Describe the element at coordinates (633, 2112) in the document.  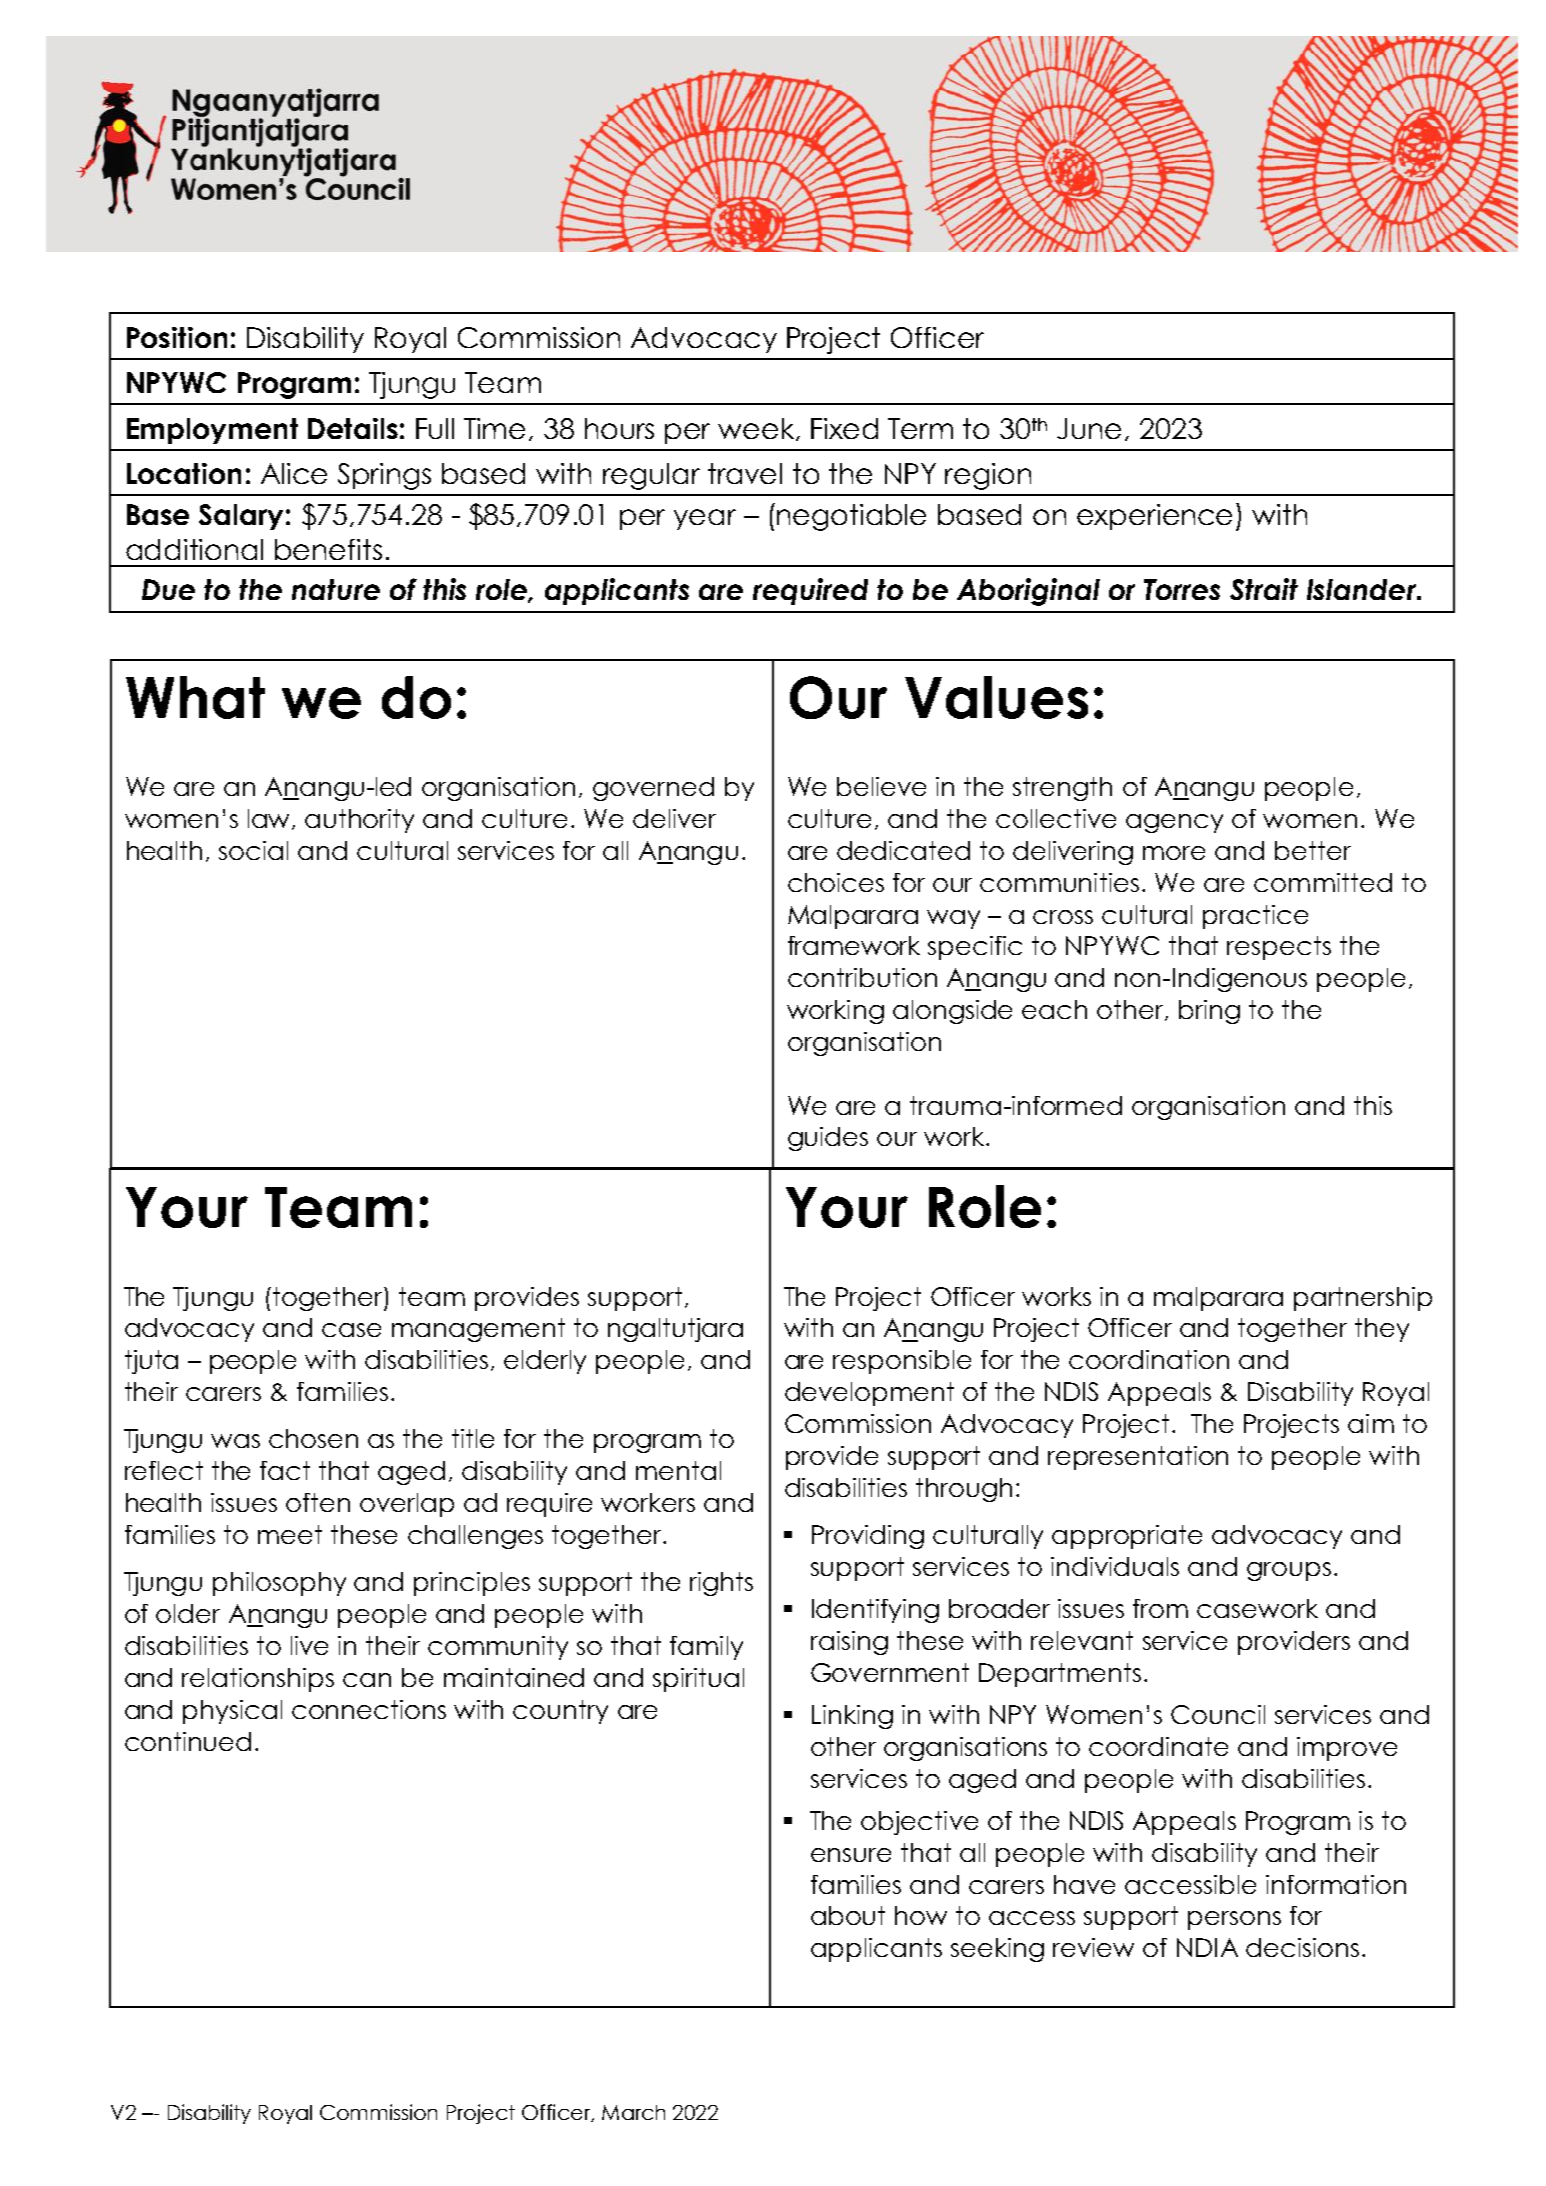
I see `March` at that location.
